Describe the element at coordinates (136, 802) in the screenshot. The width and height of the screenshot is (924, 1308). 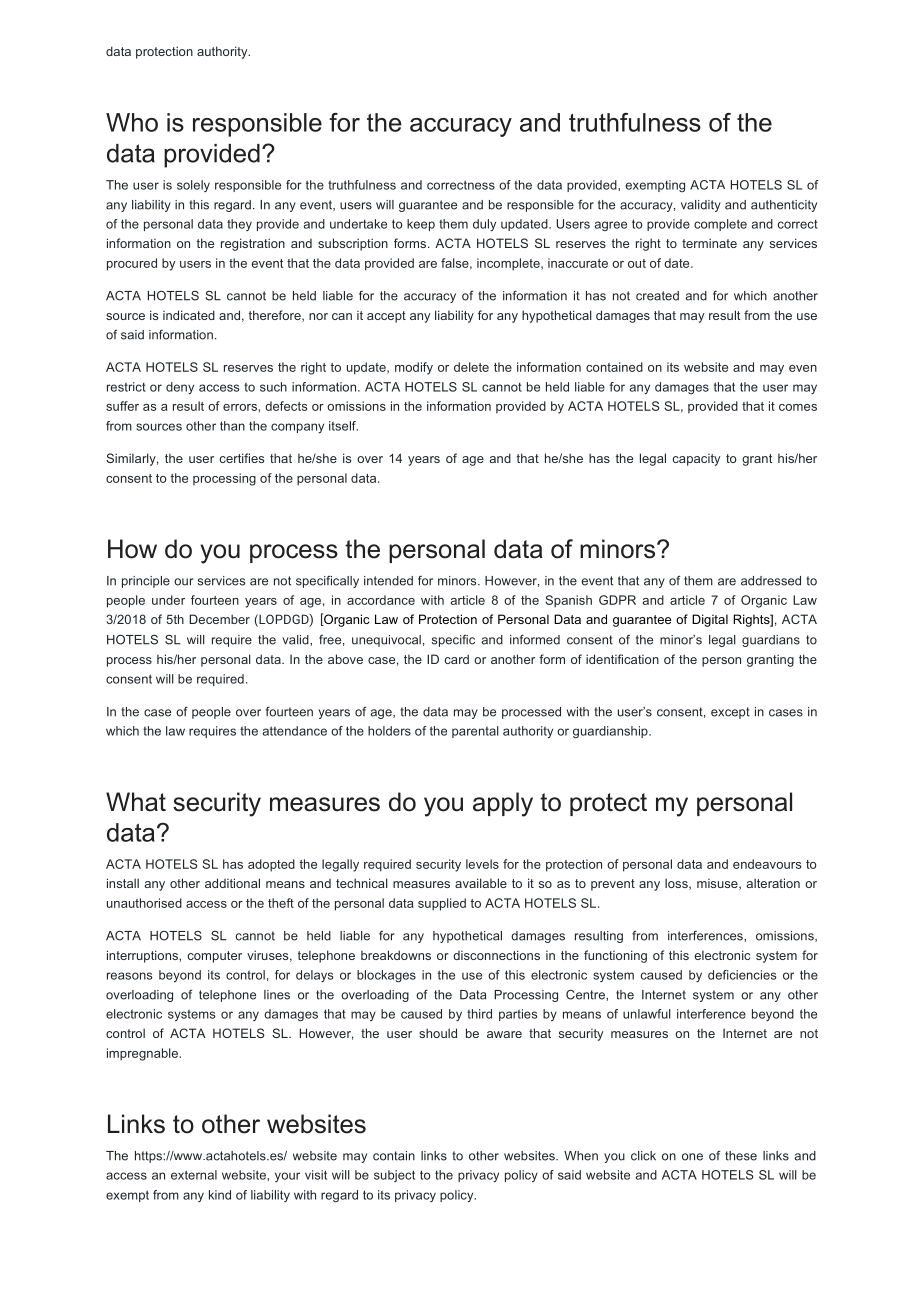
I see `What` at that location.
